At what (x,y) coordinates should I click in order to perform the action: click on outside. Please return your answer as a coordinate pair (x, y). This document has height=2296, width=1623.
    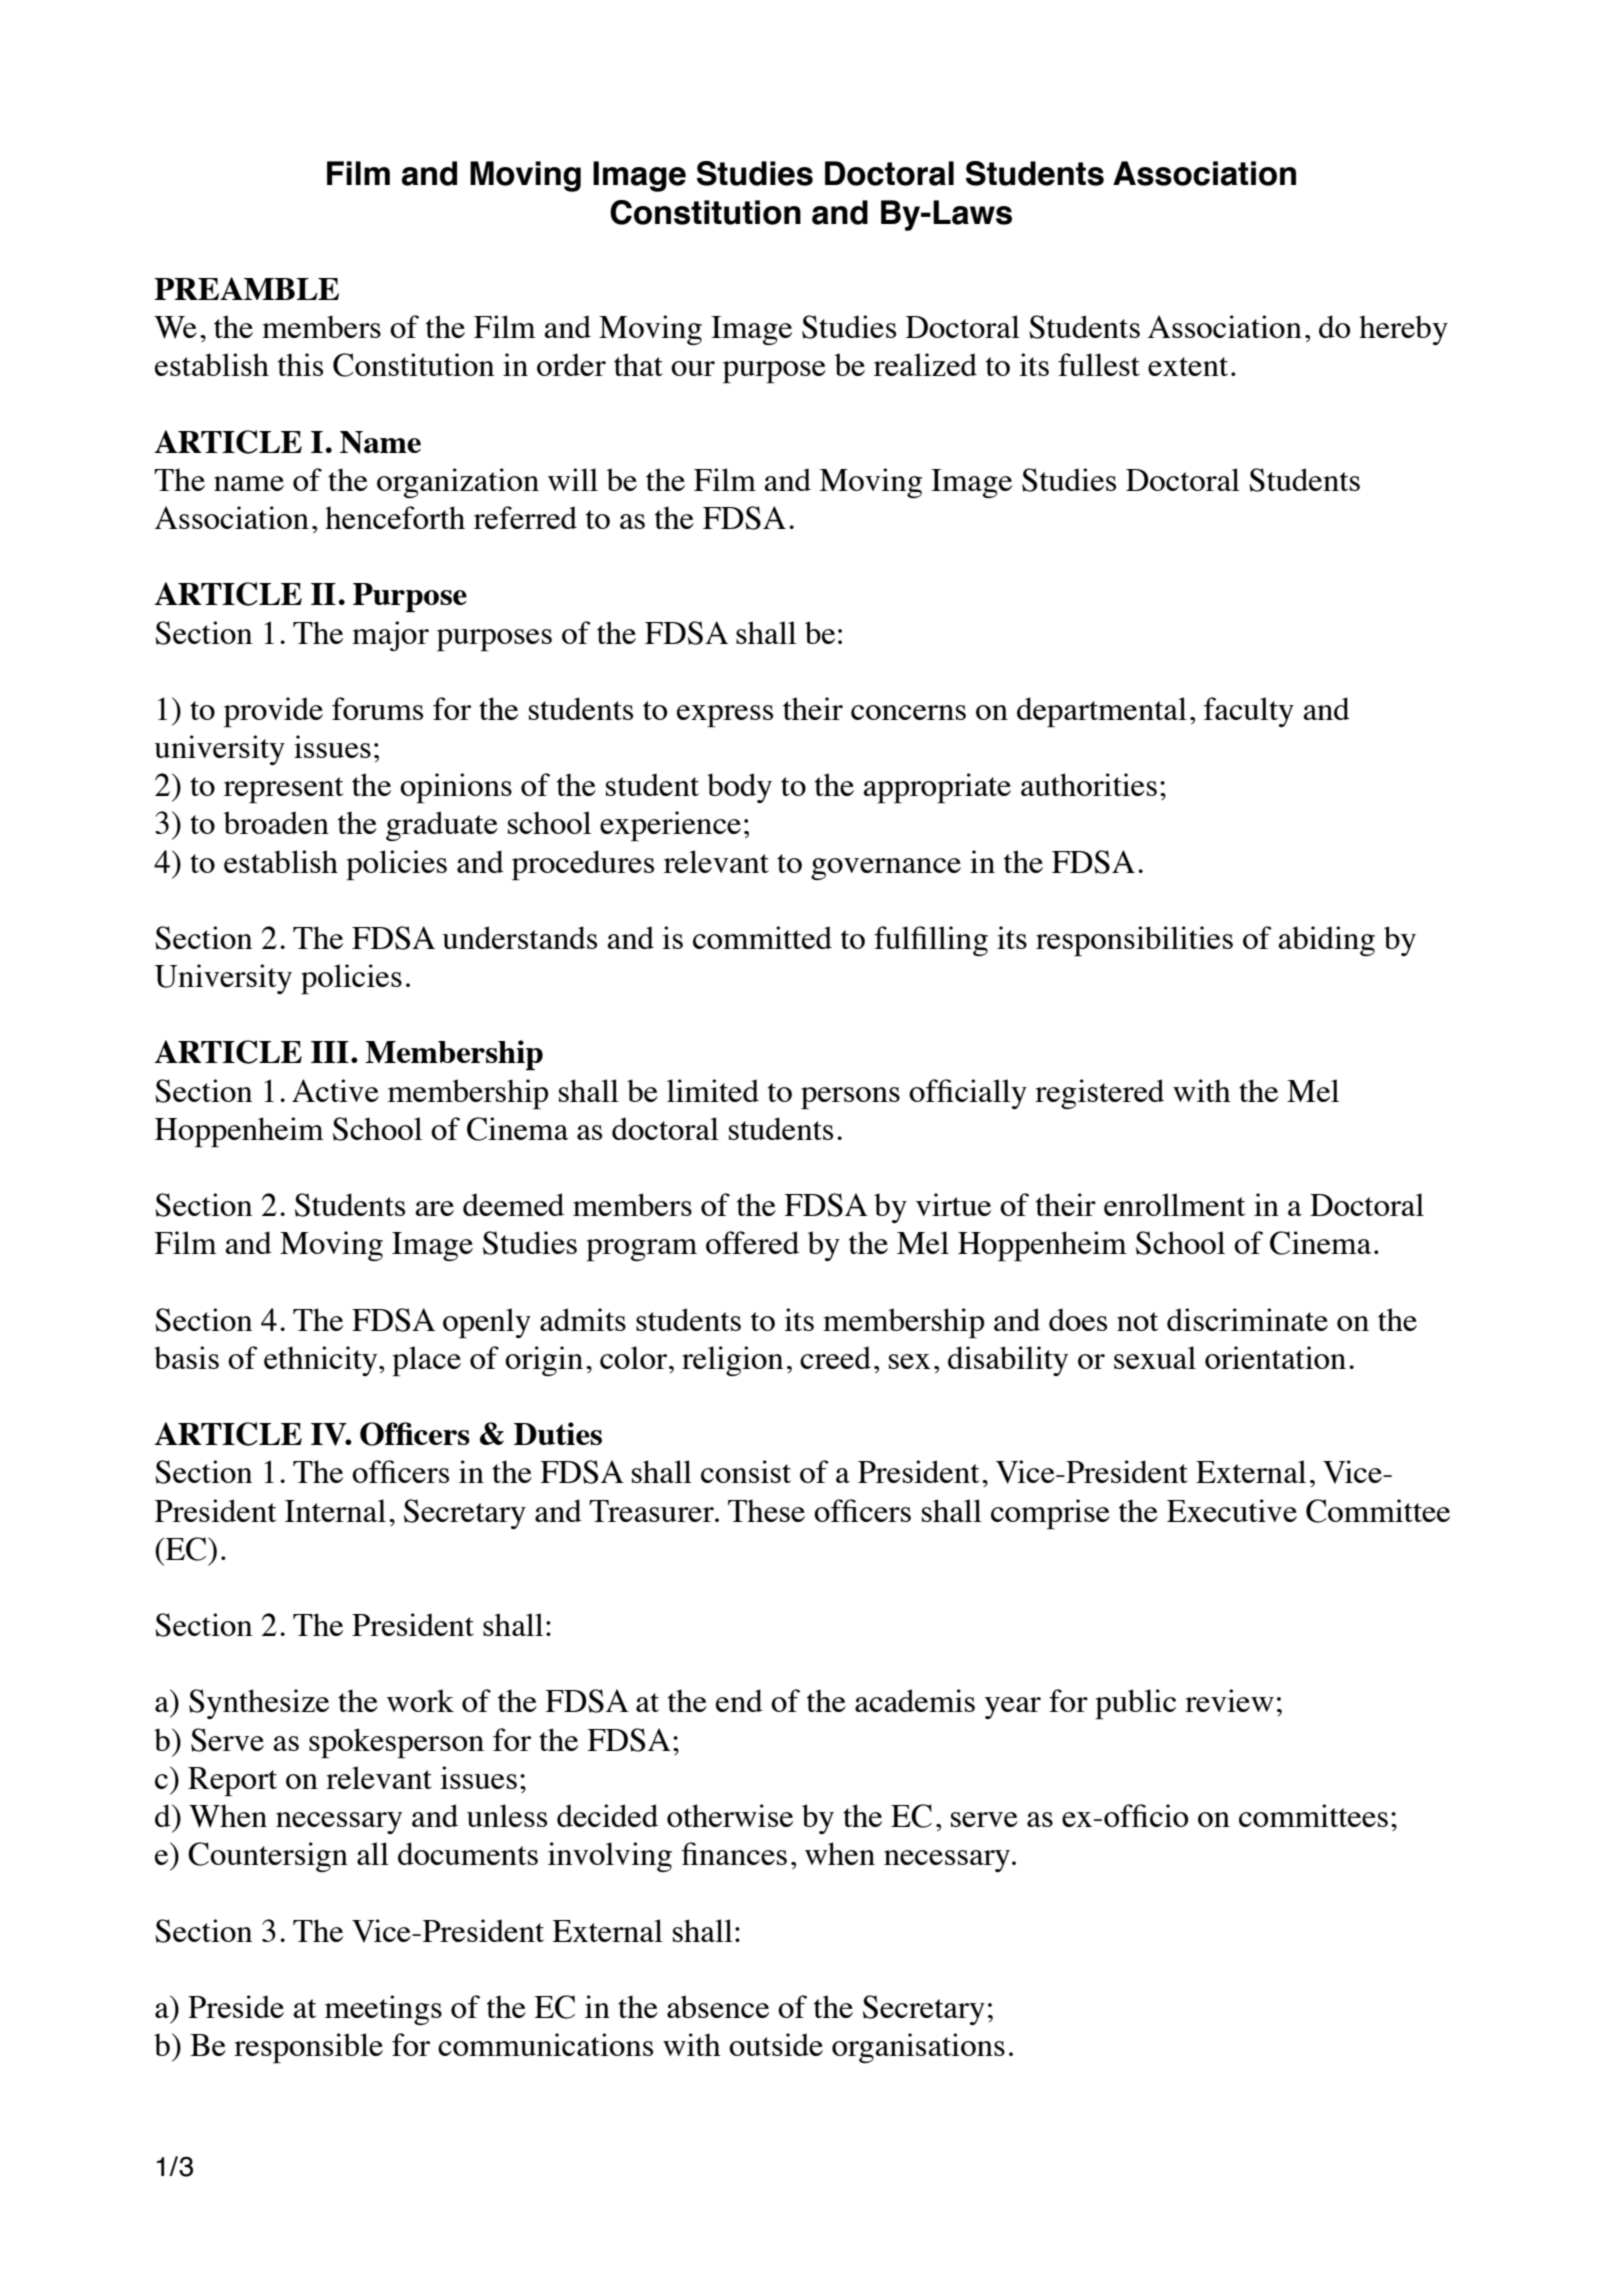
    Looking at the image, I should click on (776, 2044).
